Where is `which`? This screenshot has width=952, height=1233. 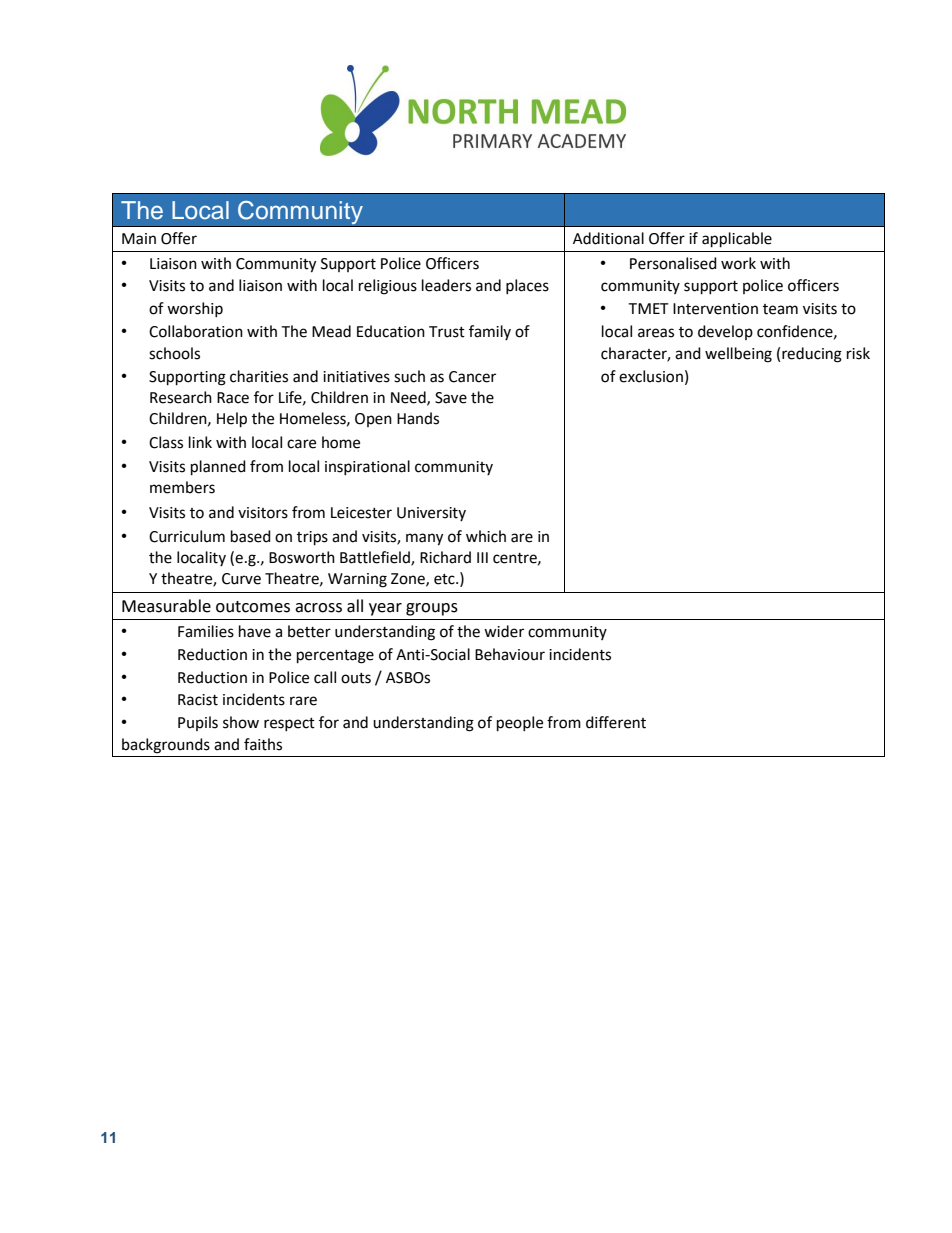 which is located at coordinates (486, 536).
